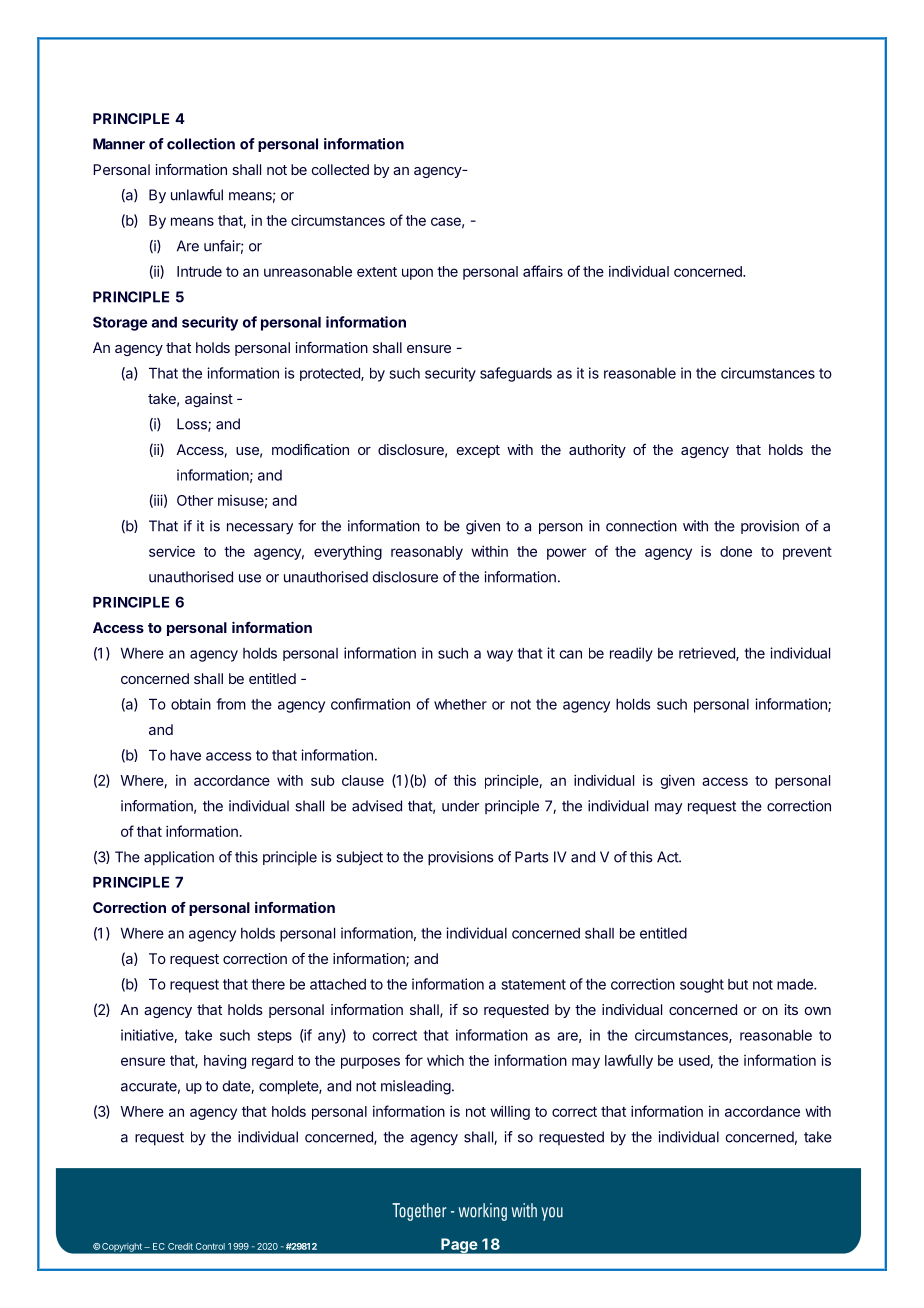 The height and width of the document is (1308, 924). Describe the element at coordinates (543, 271) in the document. I see `affairs` at that location.
